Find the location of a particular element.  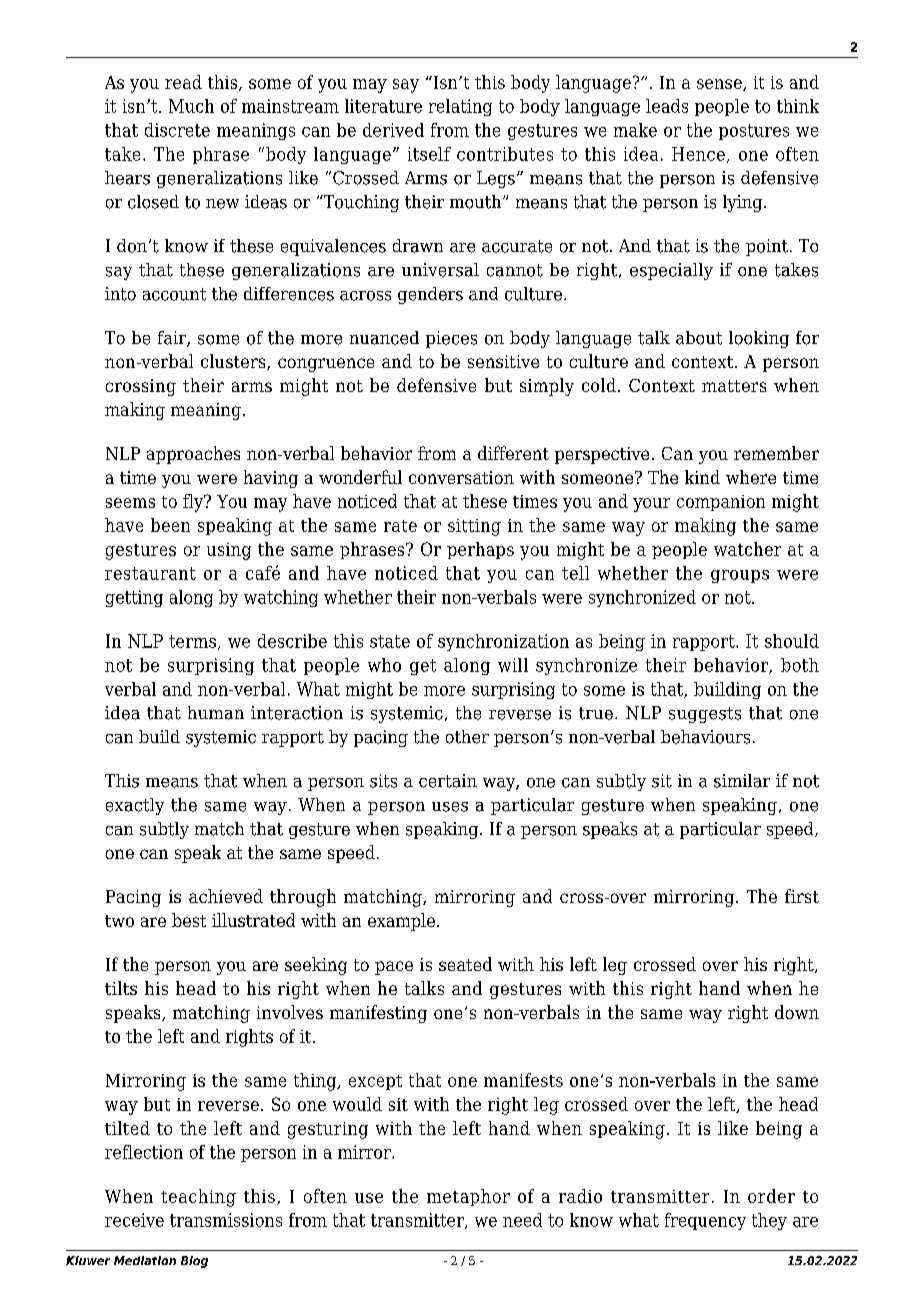

discrete is located at coordinates (177, 130).
